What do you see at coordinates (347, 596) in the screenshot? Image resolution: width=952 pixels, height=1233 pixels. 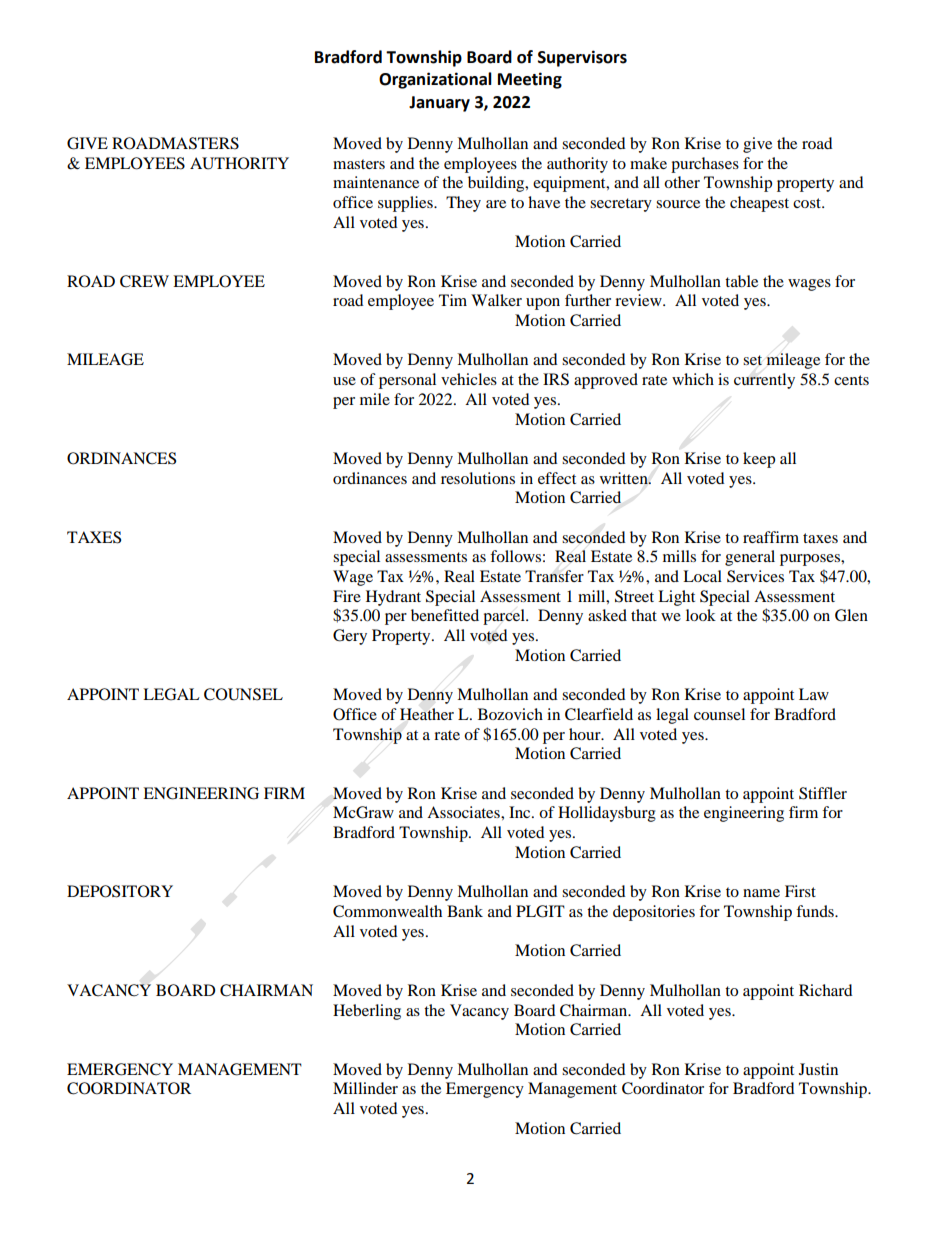 I see `Fire` at bounding box center [347, 596].
